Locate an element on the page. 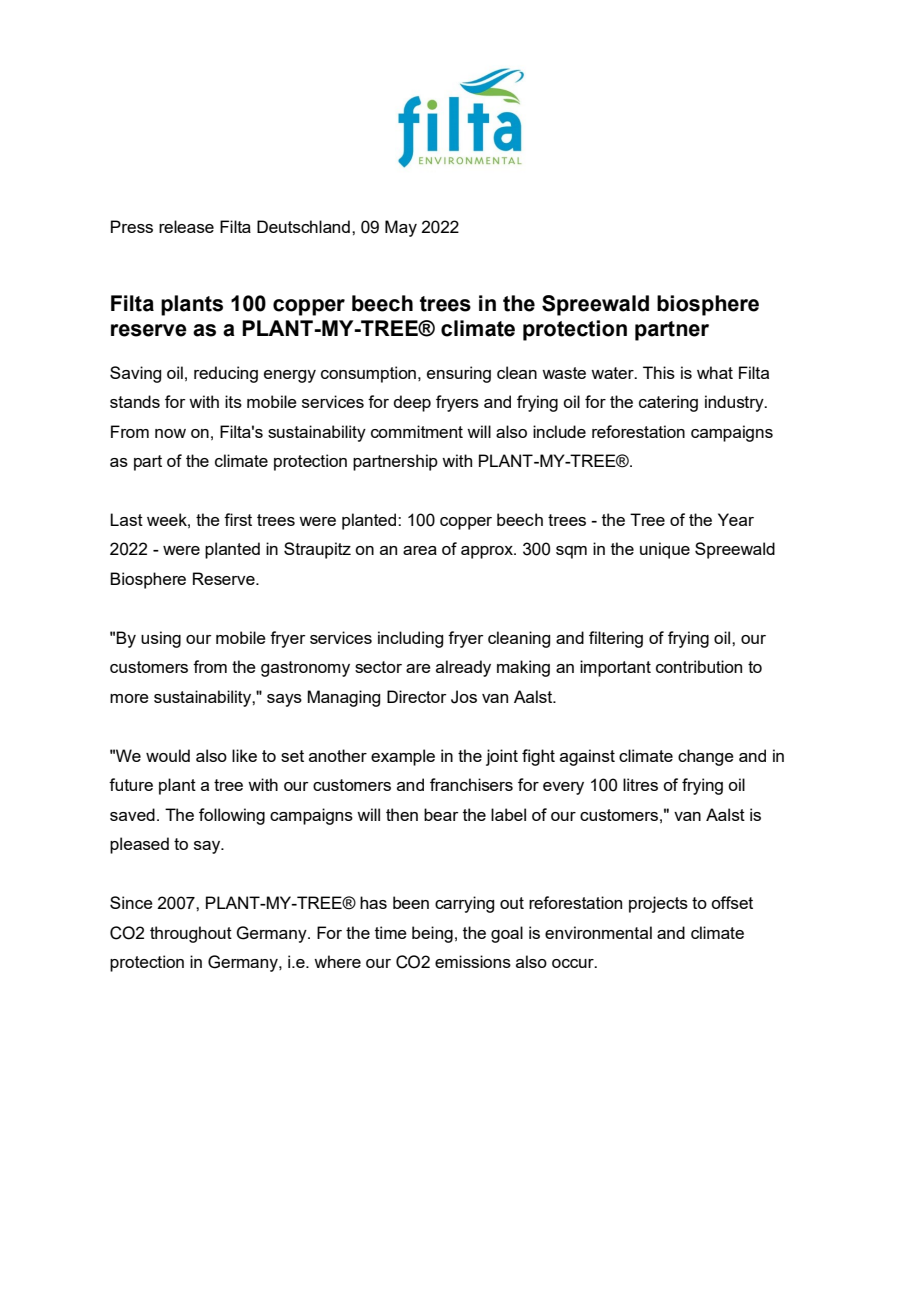 The height and width of the document is (1308, 924). deep is located at coordinates (412, 403).
